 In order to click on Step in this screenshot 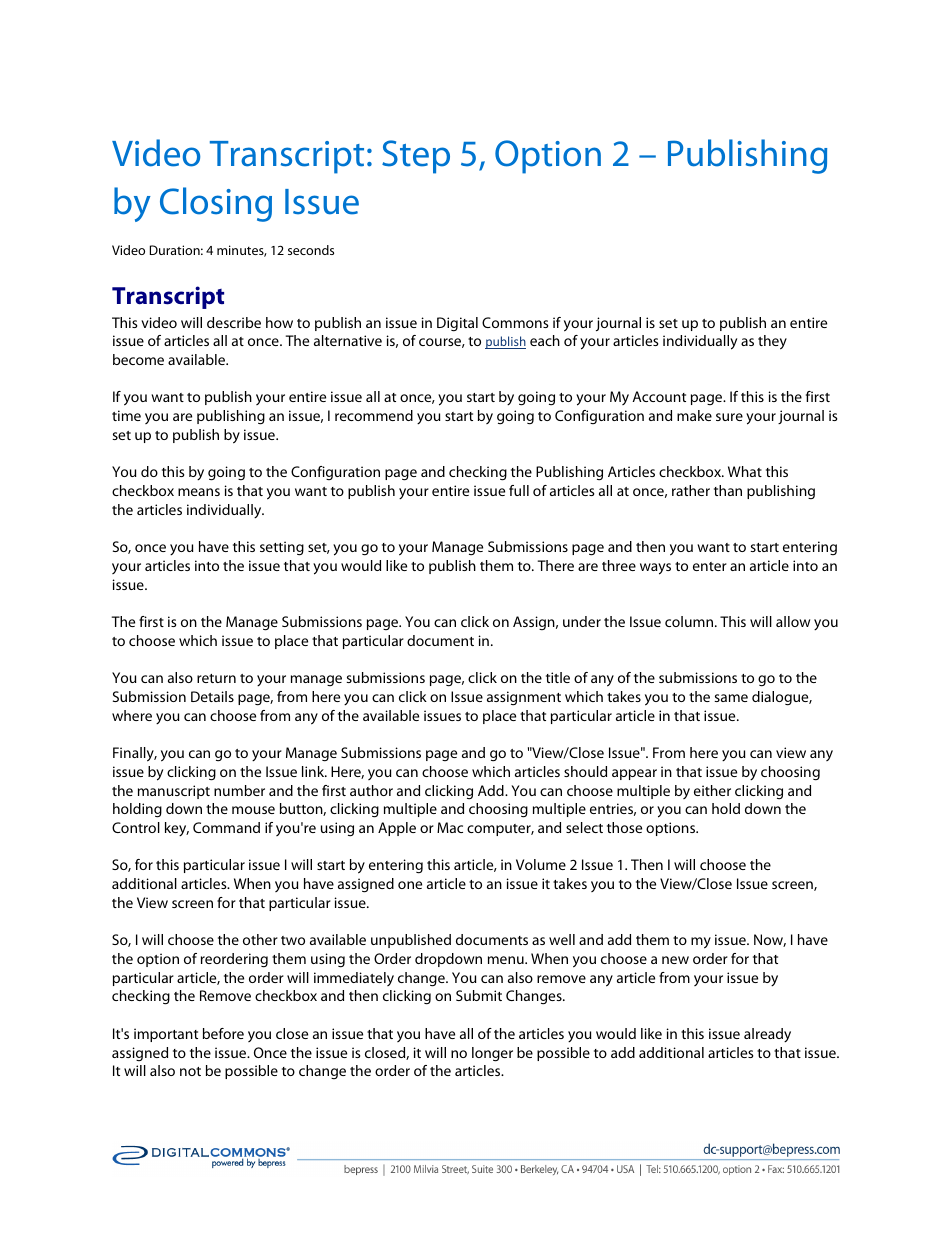, I will do `click(416, 157)`.
